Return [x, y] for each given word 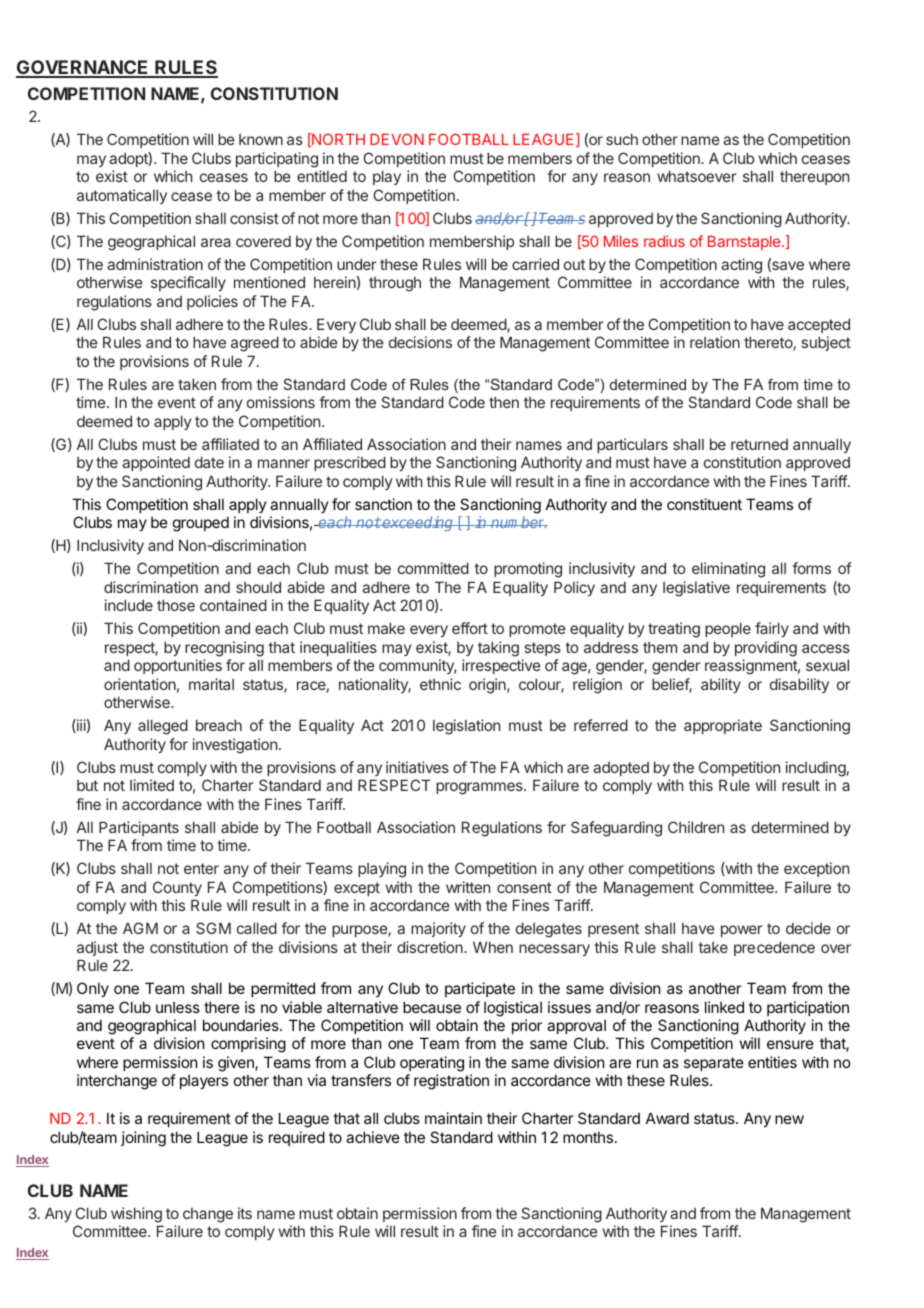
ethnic [440, 684]
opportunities [178, 666]
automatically [122, 196]
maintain [453, 1118]
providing [766, 649]
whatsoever [696, 176]
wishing [136, 1215]
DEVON [397, 139]
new [789, 1119]
